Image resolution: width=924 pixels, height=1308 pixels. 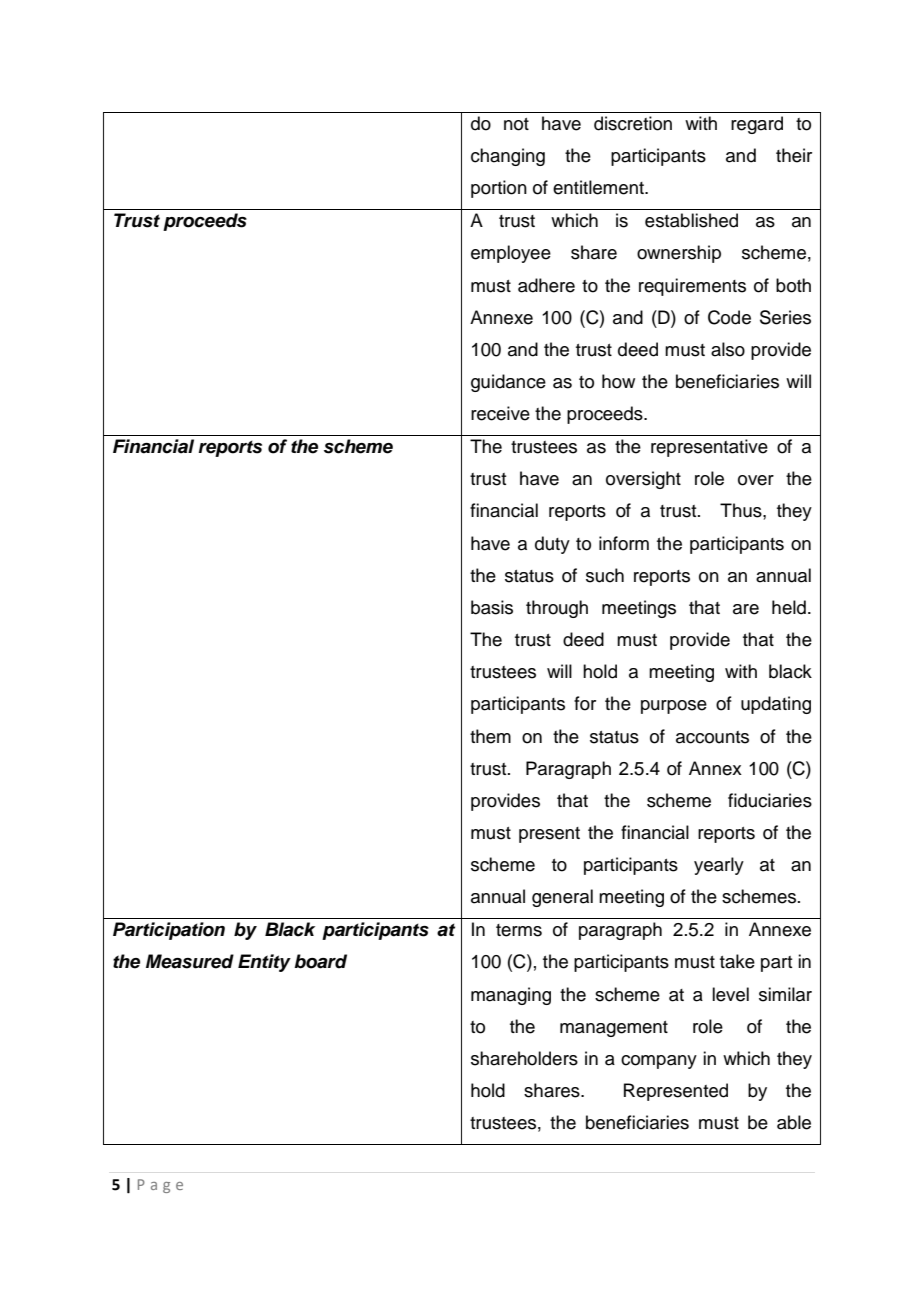 I want to click on changing, so click(x=508, y=157).
